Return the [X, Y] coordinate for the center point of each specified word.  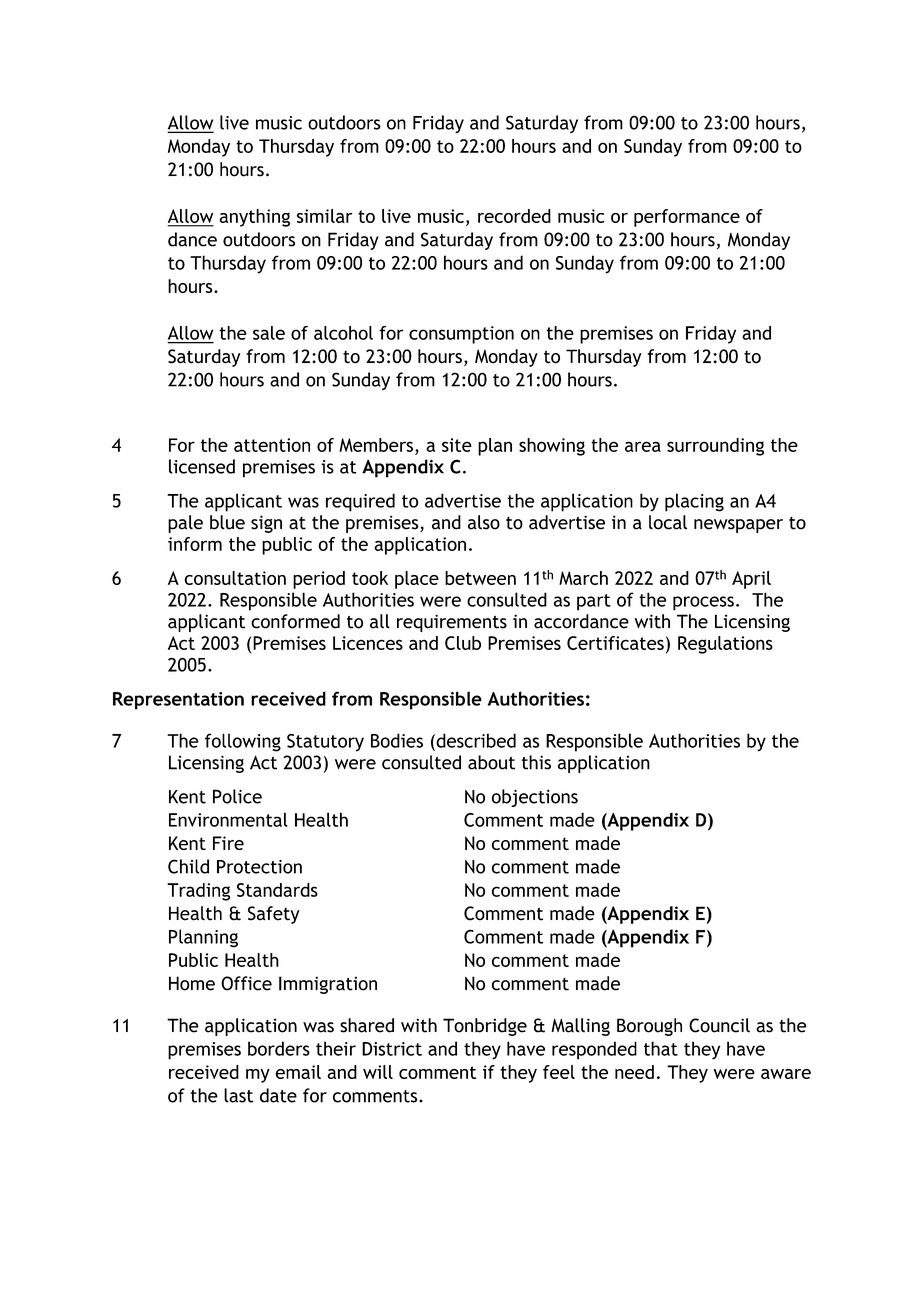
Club [463, 643]
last [238, 1095]
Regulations [725, 645]
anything [254, 218]
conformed [295, 621]
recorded [514, 216]
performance [687, 218]
